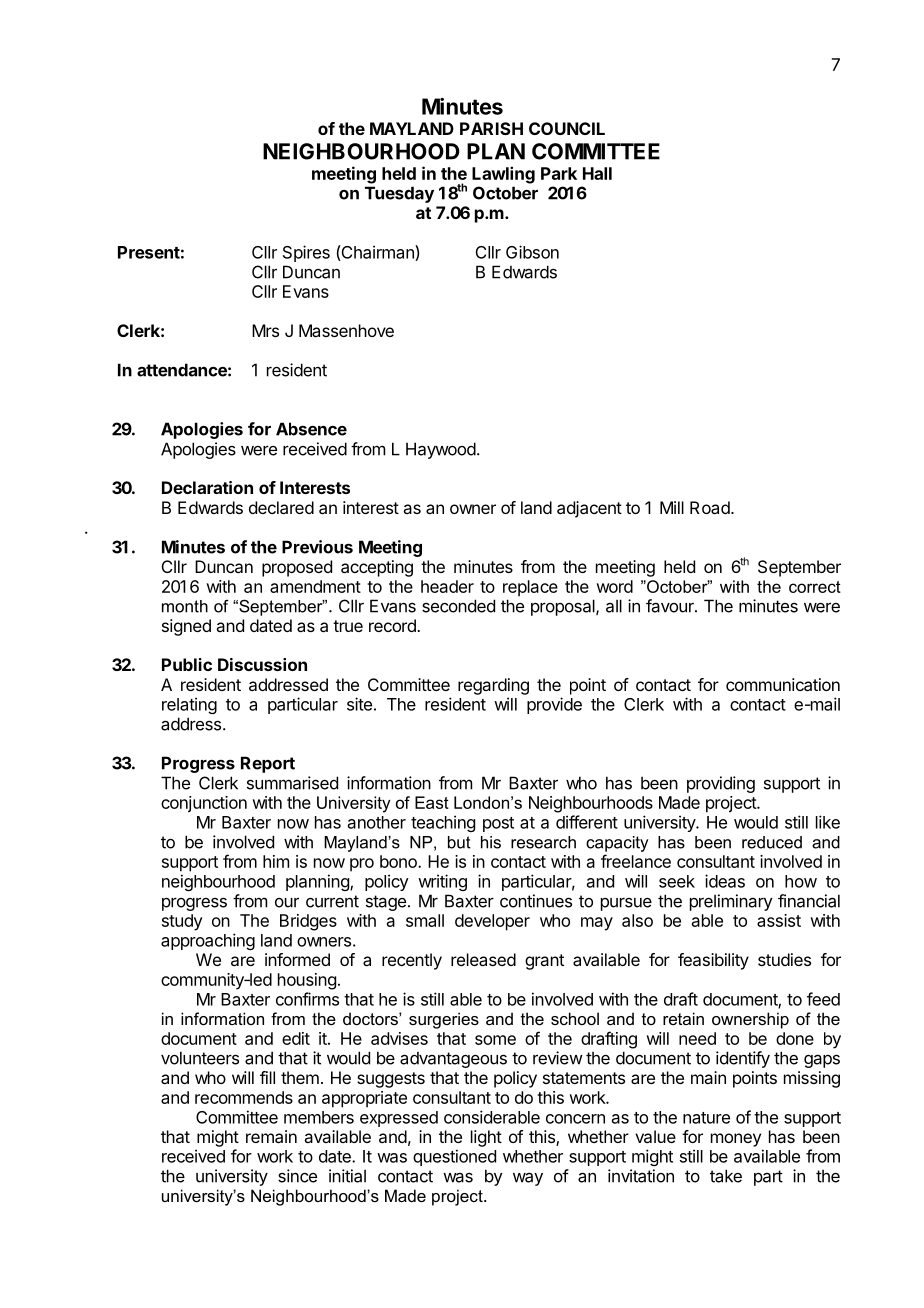 Image resolution: width=924 pixels, height=1308 pixels. What do you see at coordinates (498, 824) in the screenshot?
I see `post` at bounding box center [498, 824].
